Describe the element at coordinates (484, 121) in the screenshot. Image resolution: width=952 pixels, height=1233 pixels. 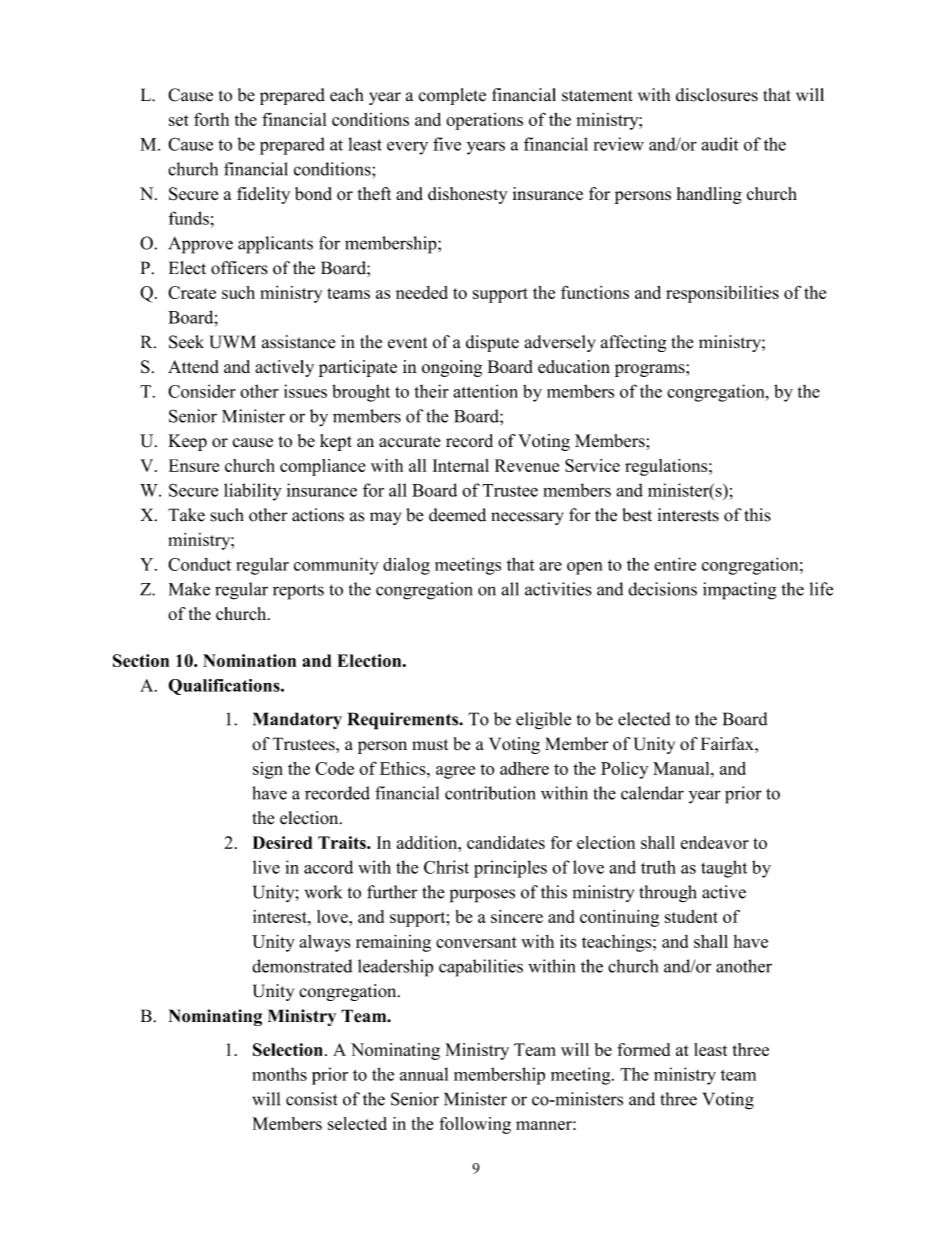
I see `operations` at that location.
